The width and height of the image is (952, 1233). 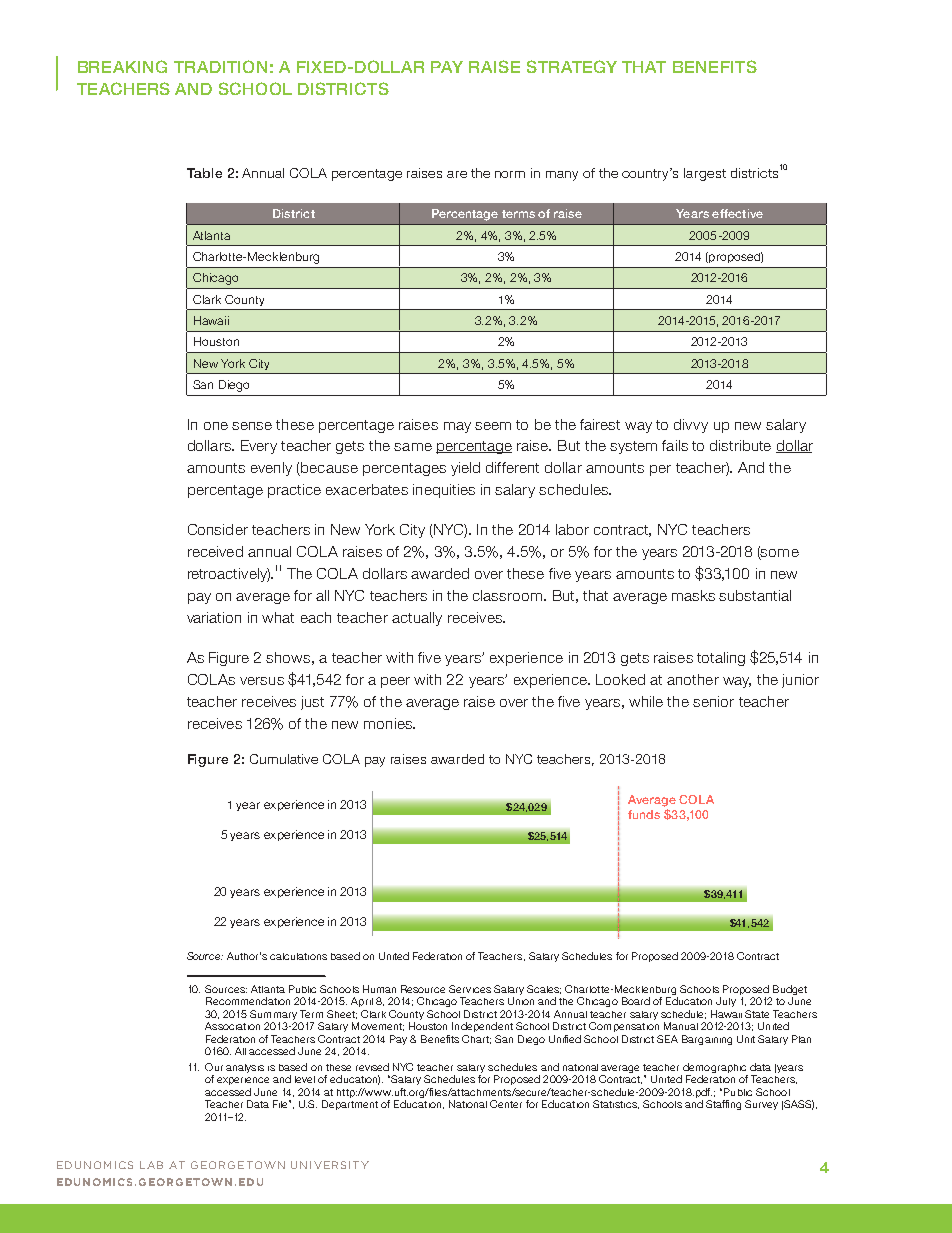 What do you see at coordinates (214, 617) in the image?
I see `variation` at bounding box center [214, 617].
